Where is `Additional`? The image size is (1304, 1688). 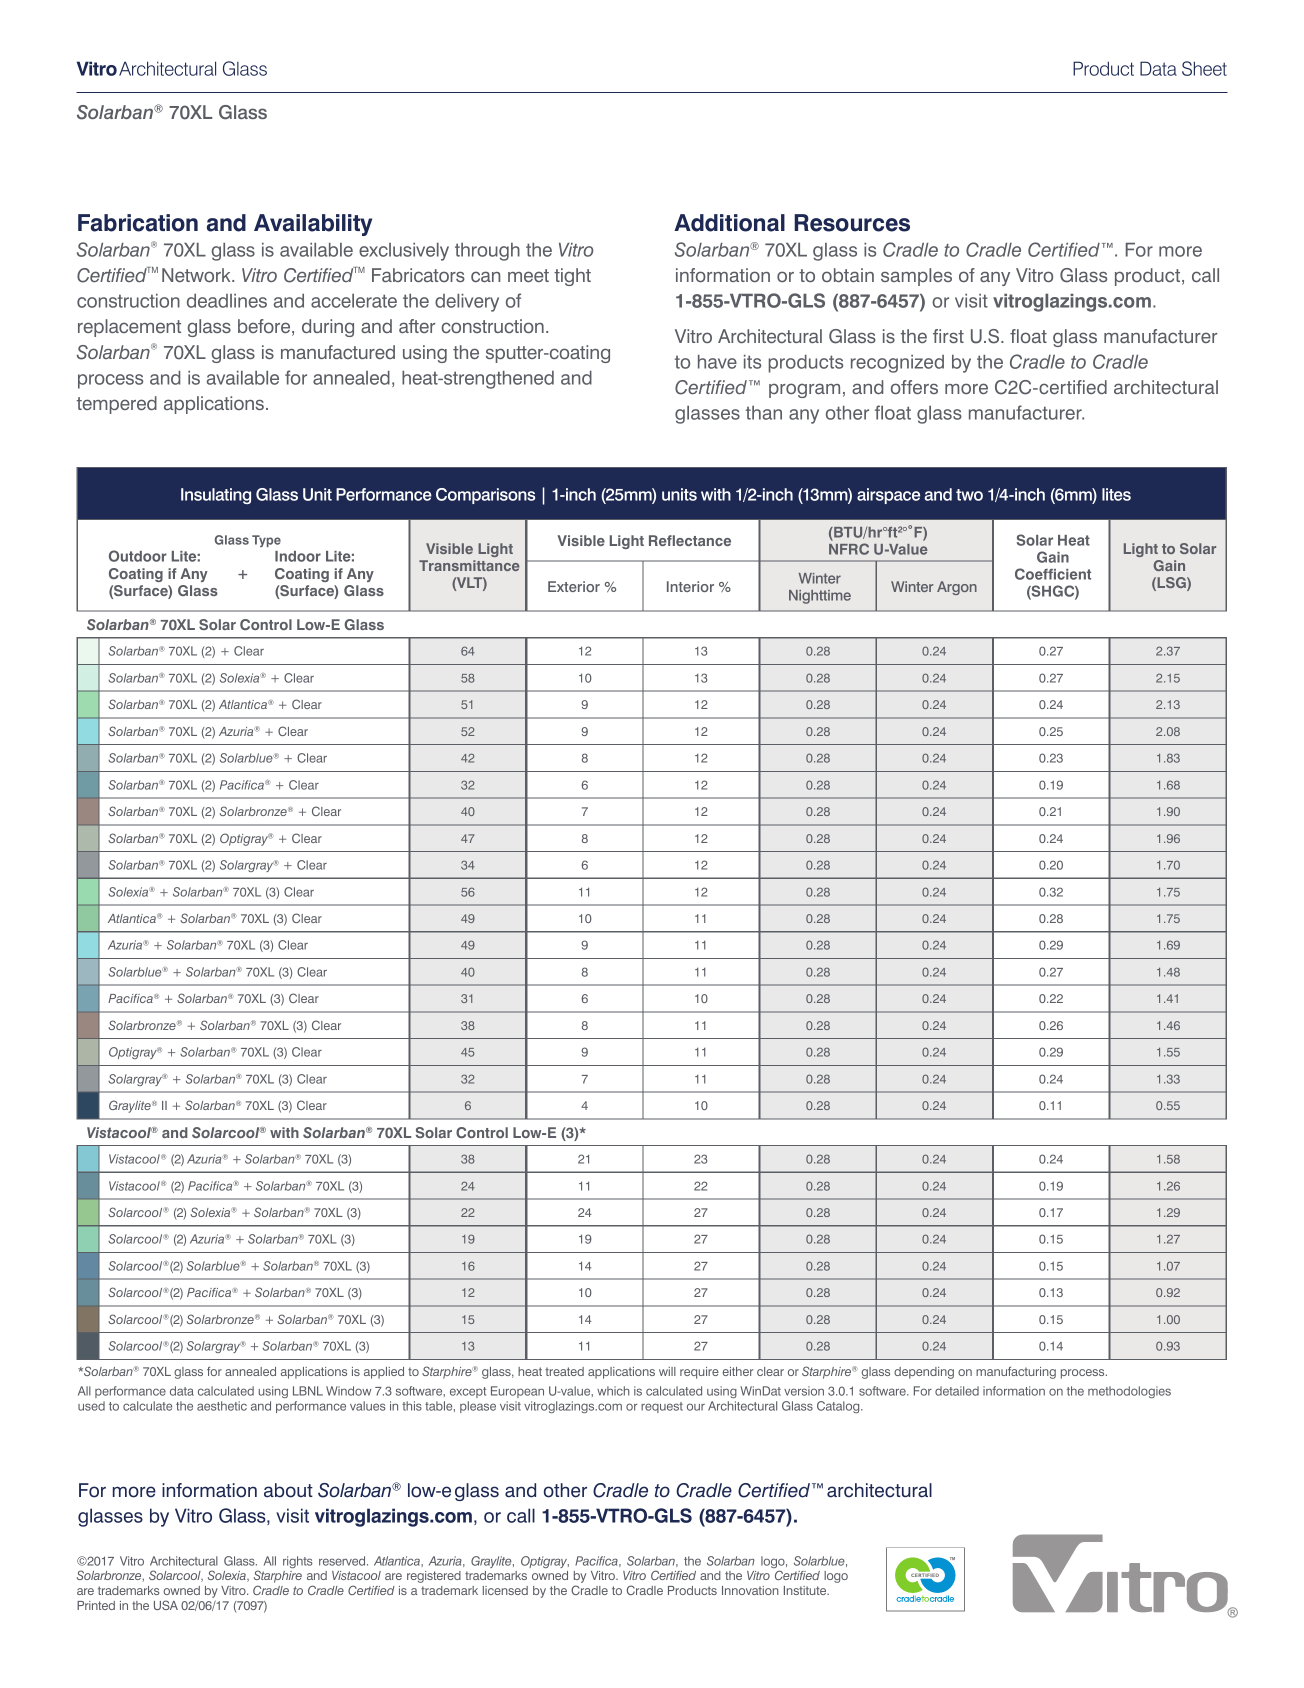
Additional is located at coordinates (729, 223).
